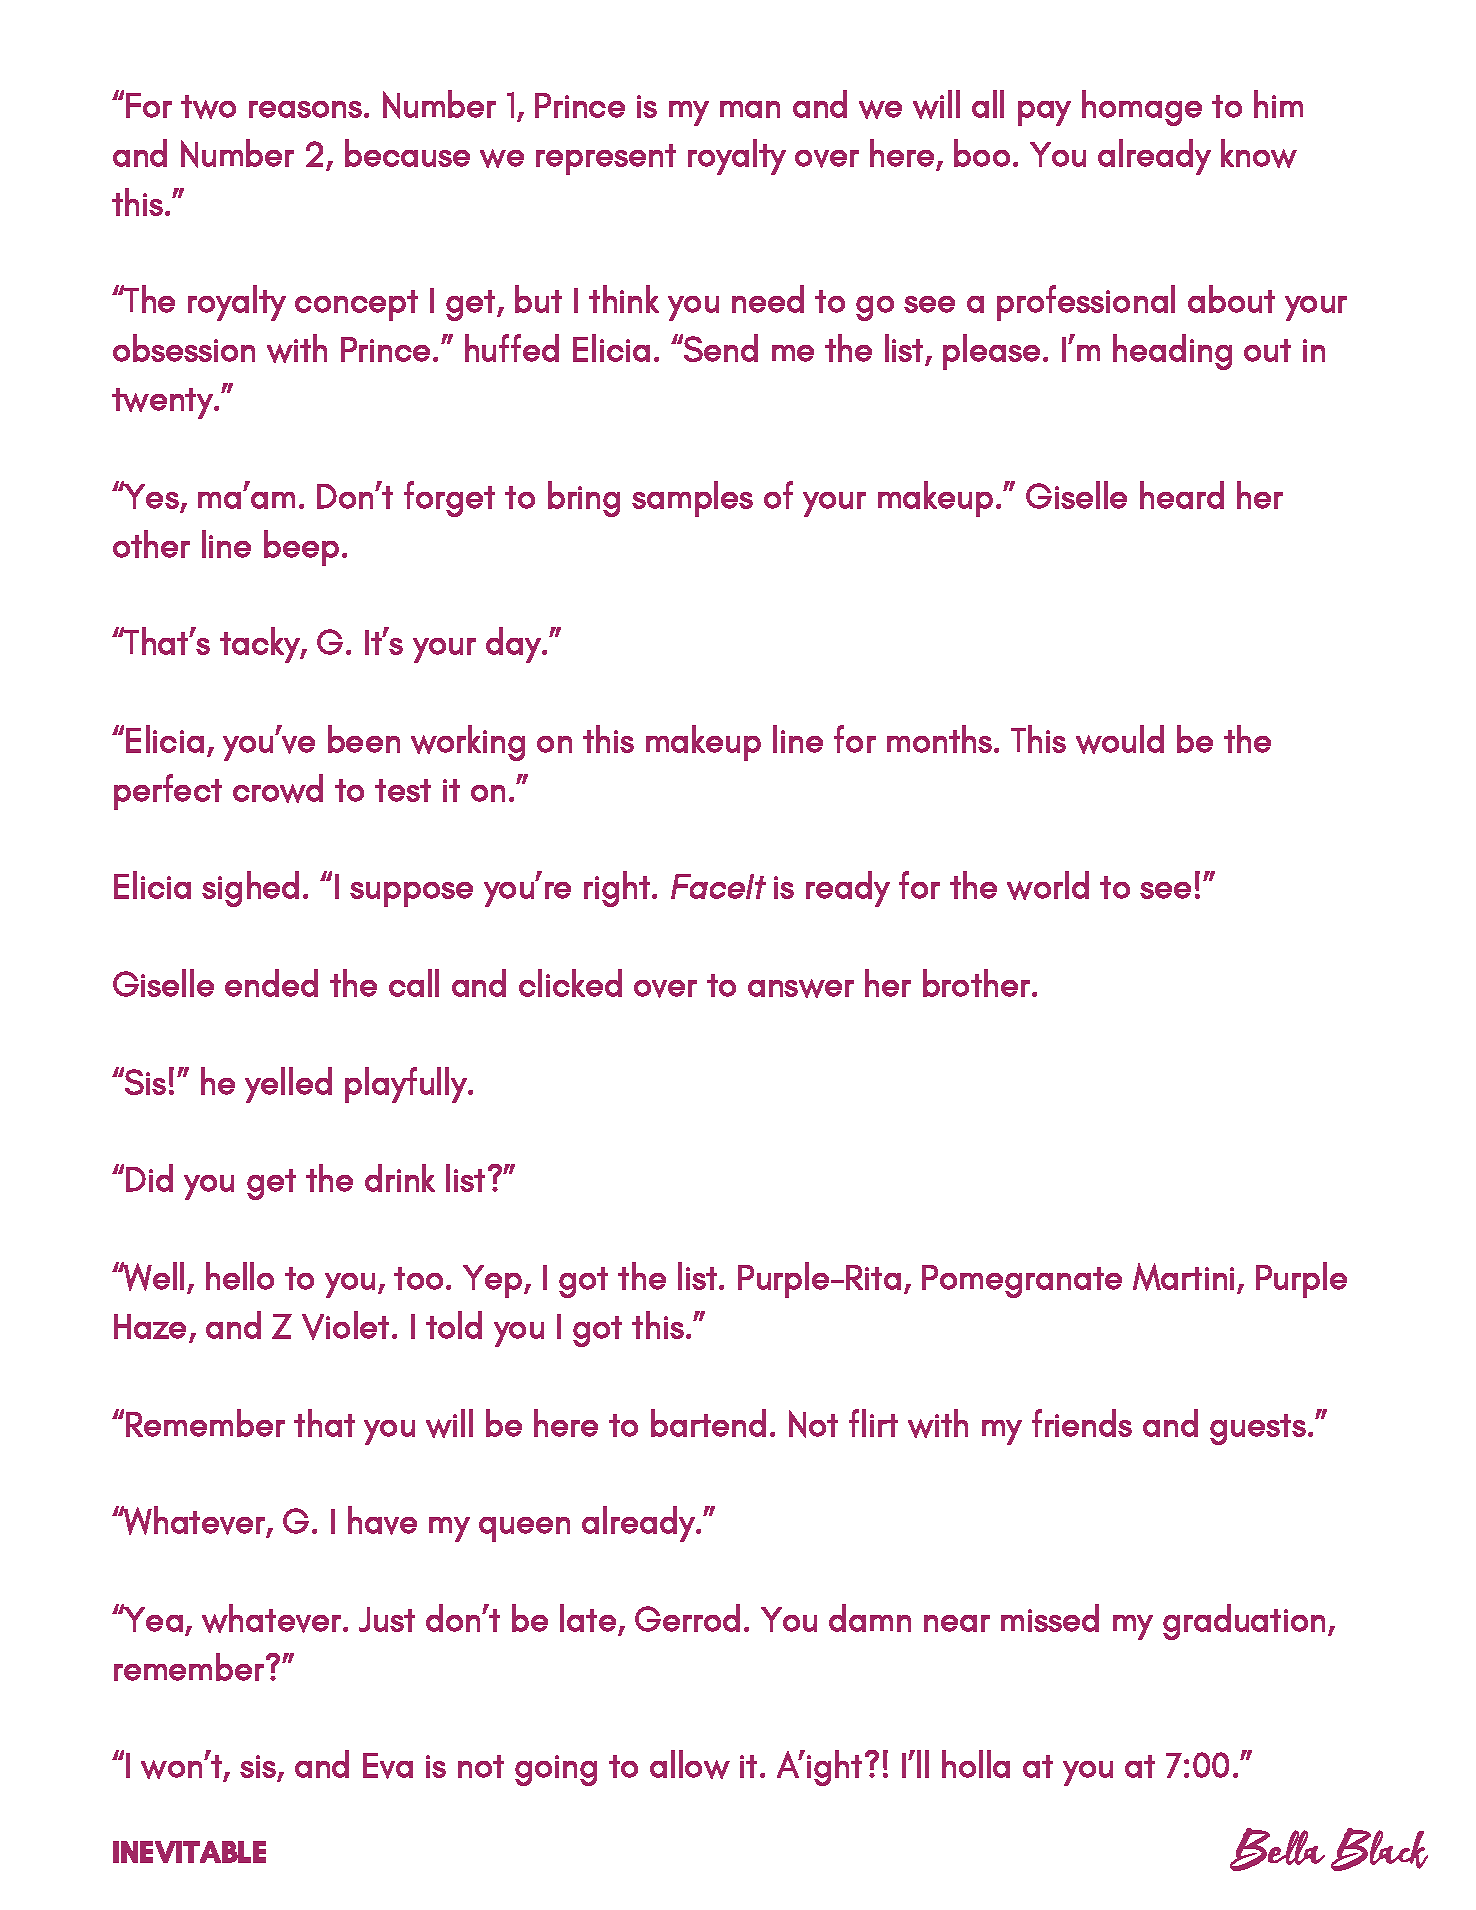  What do you see at coordinates (1259, 153) in the image?
I see `know` at bounding box center [1259, 153].
